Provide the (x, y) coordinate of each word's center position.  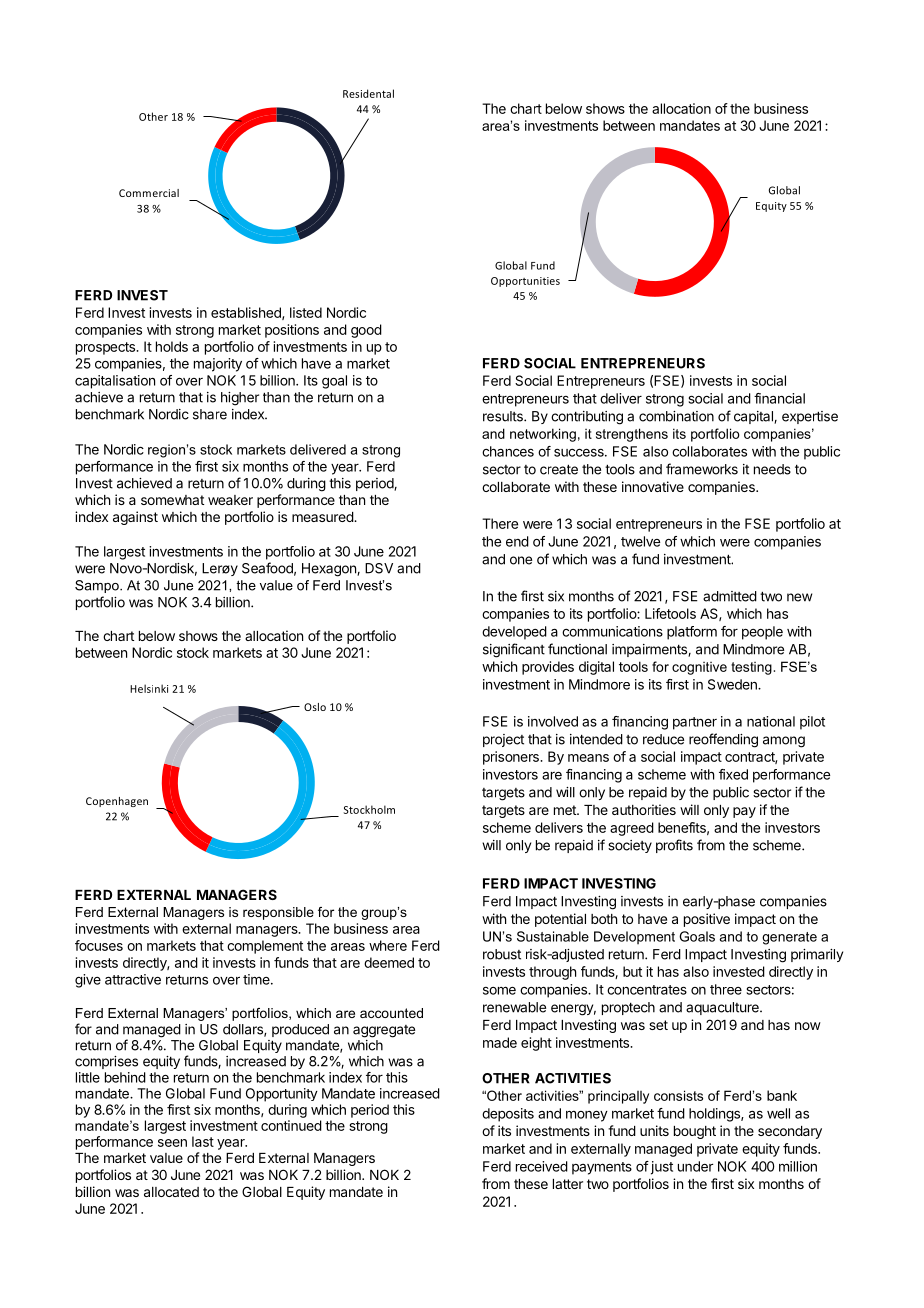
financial (779, 398)
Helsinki (149, 688)
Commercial (149, 193)
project (503, 740)
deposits (508, 1115)
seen (172, 1143)
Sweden (733, 684)
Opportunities (525, 282)
